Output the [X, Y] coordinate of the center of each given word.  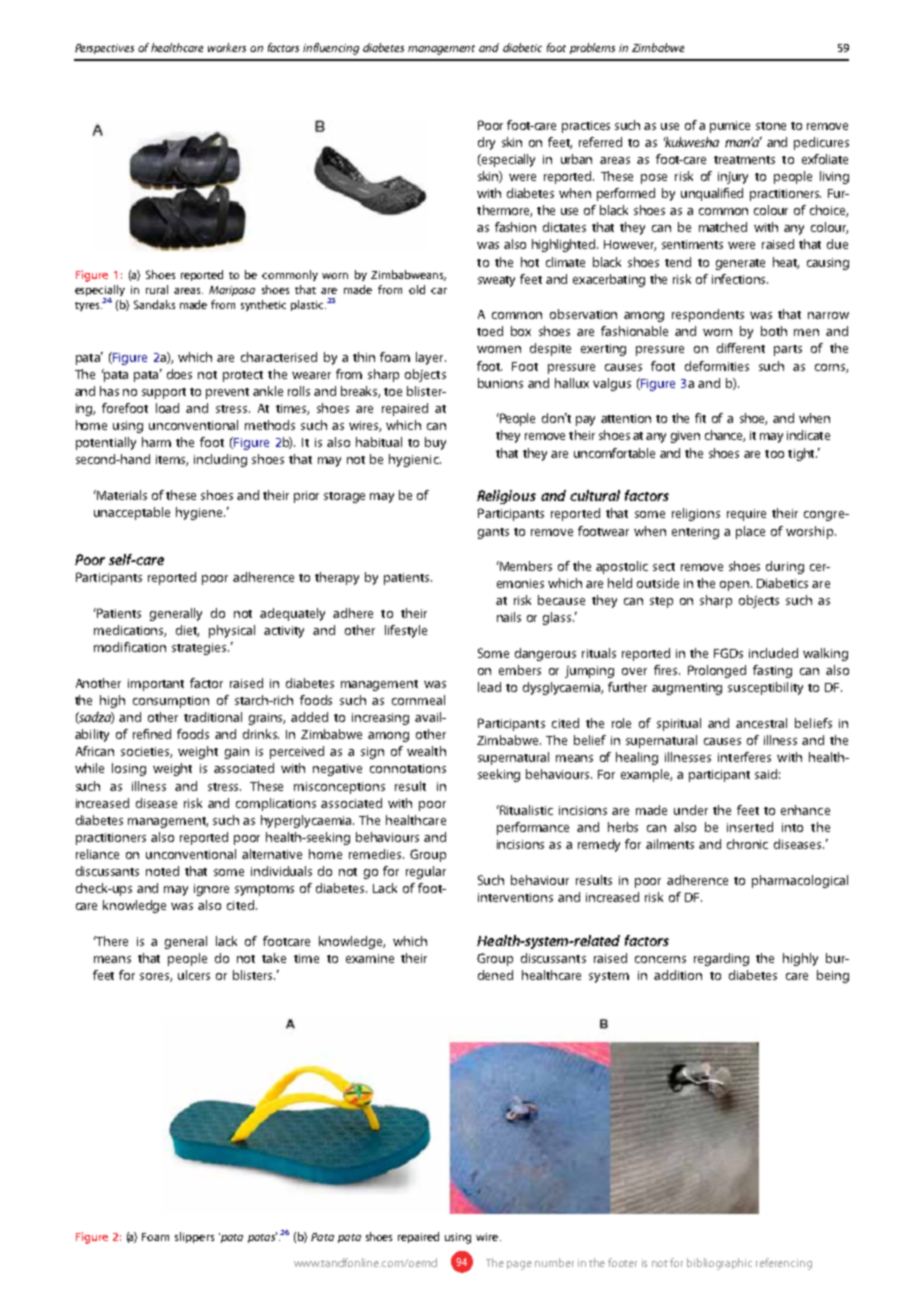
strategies [200, 649]
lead [489, 687]
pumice [730, 127]
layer [431, 358]
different [741, 348]
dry [486, 143]
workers [227, 47]
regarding [721, 959]
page [519, 1265]
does [179, 374]
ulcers [194, 975]
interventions [515, 897]
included [773, 653]
